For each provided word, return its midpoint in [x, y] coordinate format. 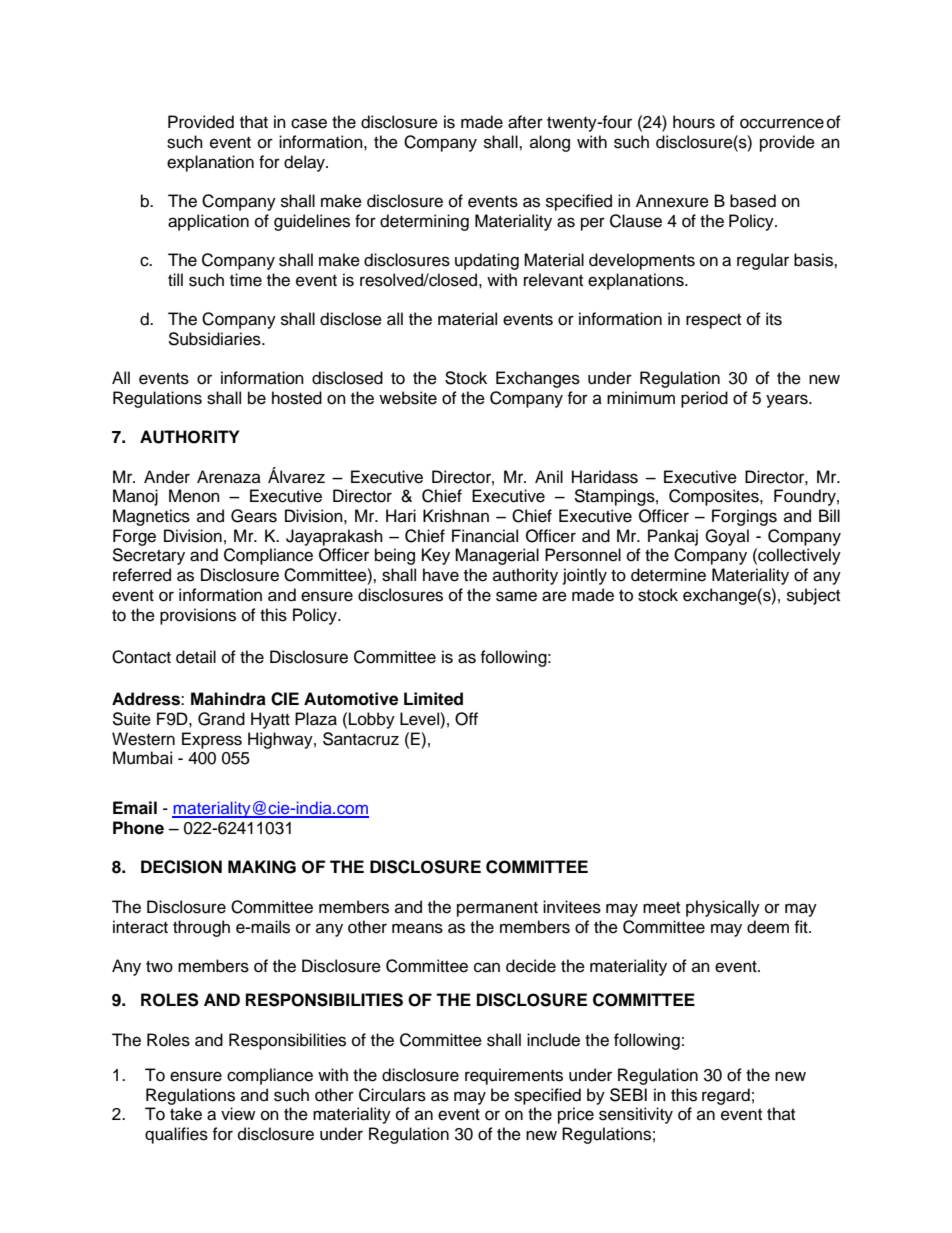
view [238, 1114]
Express [212, 740]
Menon [194, 496]
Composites [715, 497]
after [525, 122]
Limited [433, 699]
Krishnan [456, 516]
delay [305, 163]
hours [694, 122]
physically [723, 908]
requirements [514, 1076]
